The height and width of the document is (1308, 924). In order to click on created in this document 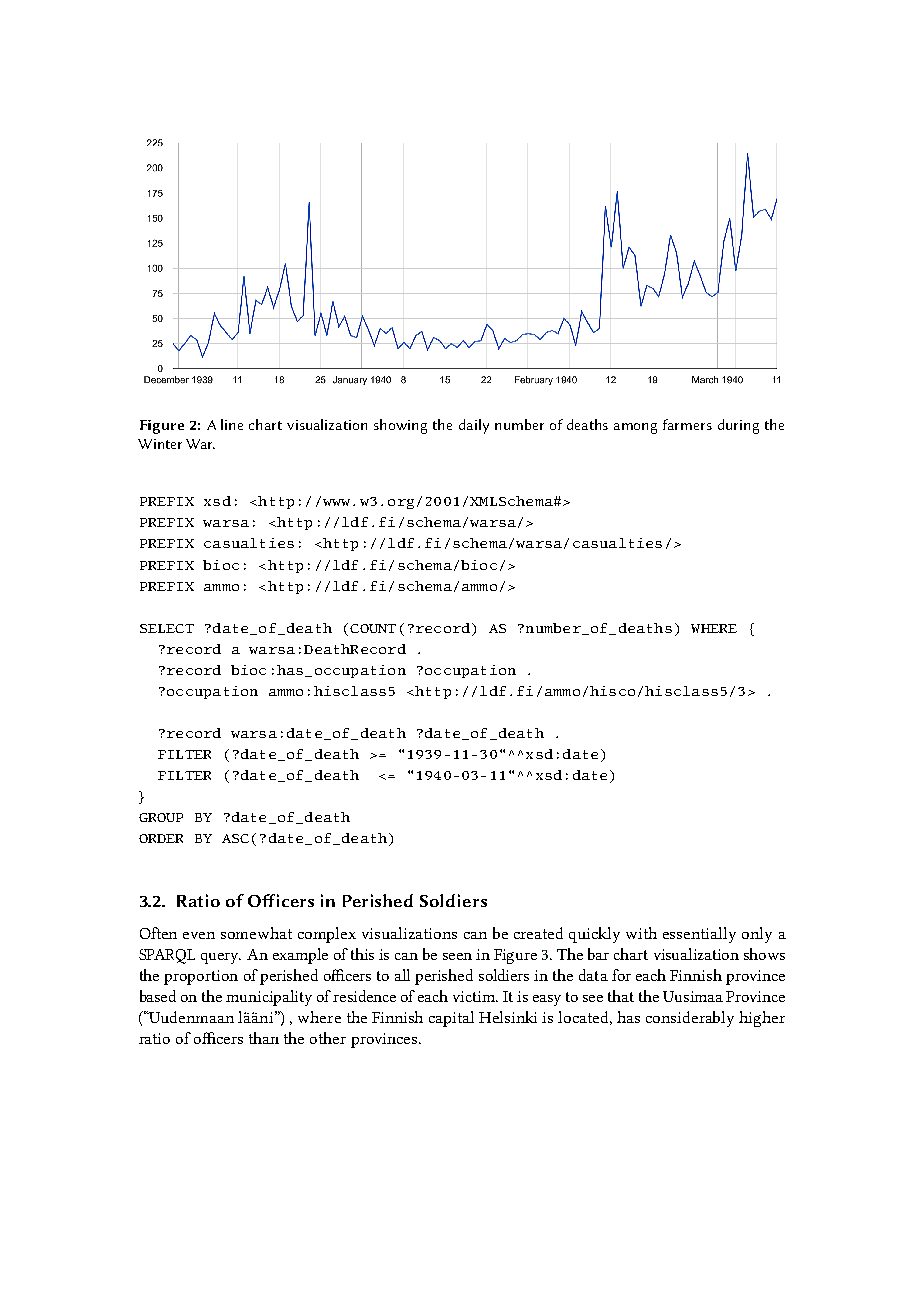, I will do `click(538, 933)`.
